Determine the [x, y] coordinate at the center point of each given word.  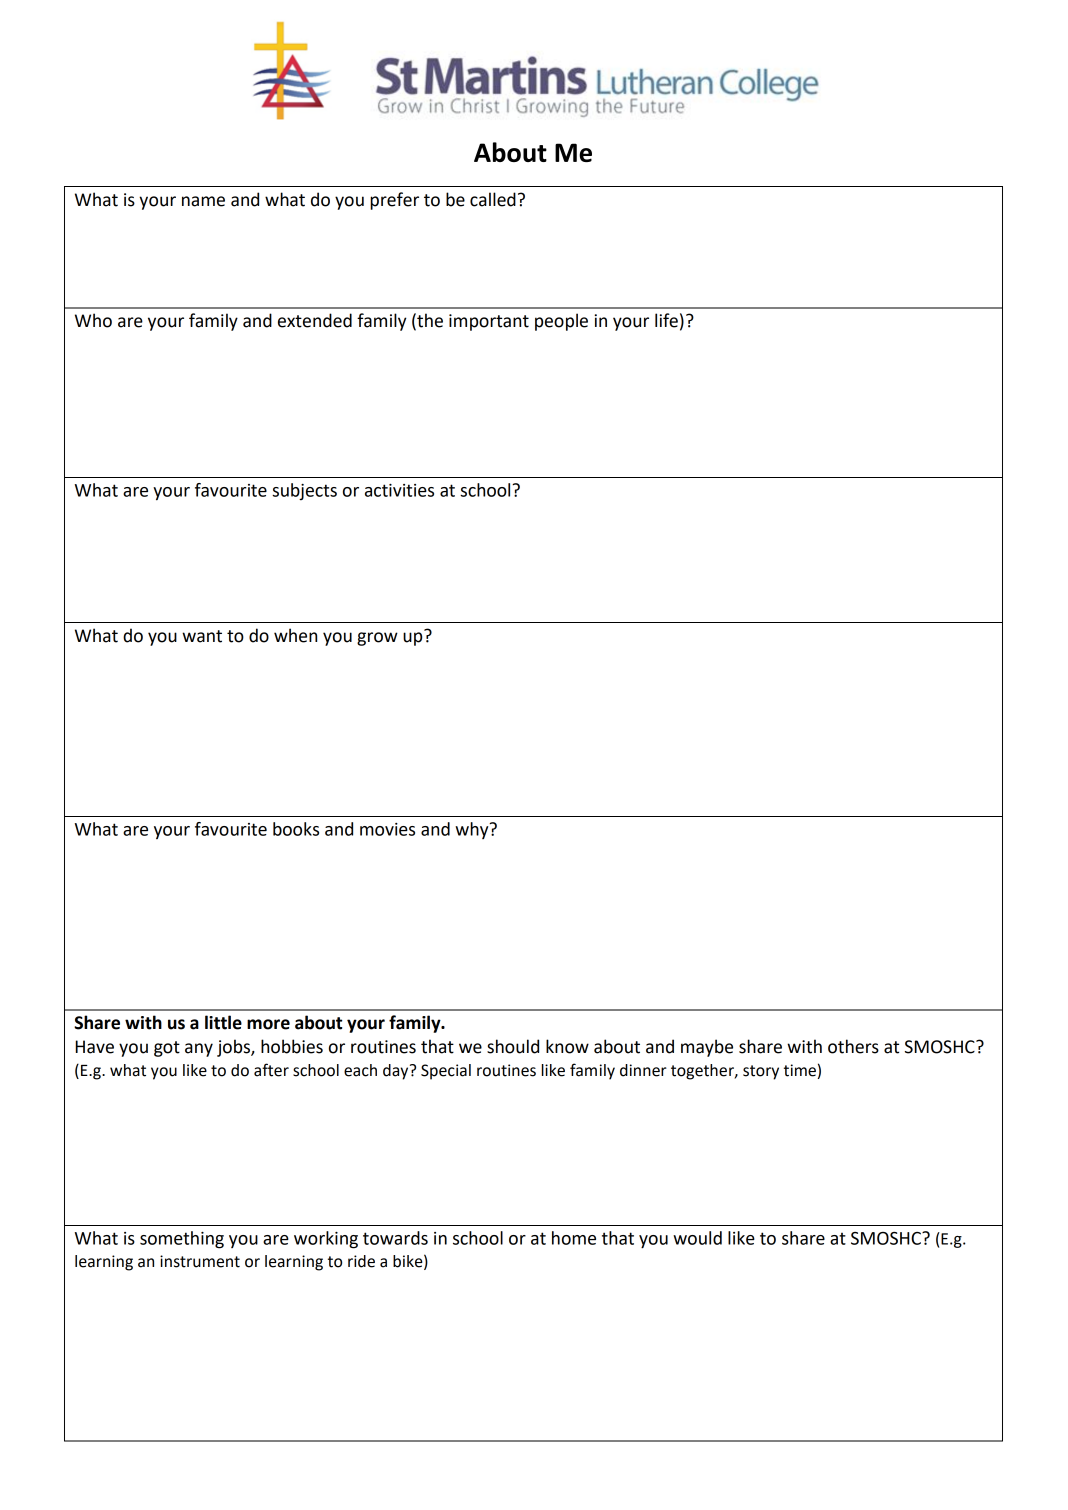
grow [377, 639]
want [202, 636]
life [666, 320]
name [203, 201]
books [296, 829]
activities [399, 490]
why [473, 830]
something [182, 1240]
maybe [707, 1048]
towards [395, 1238]
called [493, 199]
